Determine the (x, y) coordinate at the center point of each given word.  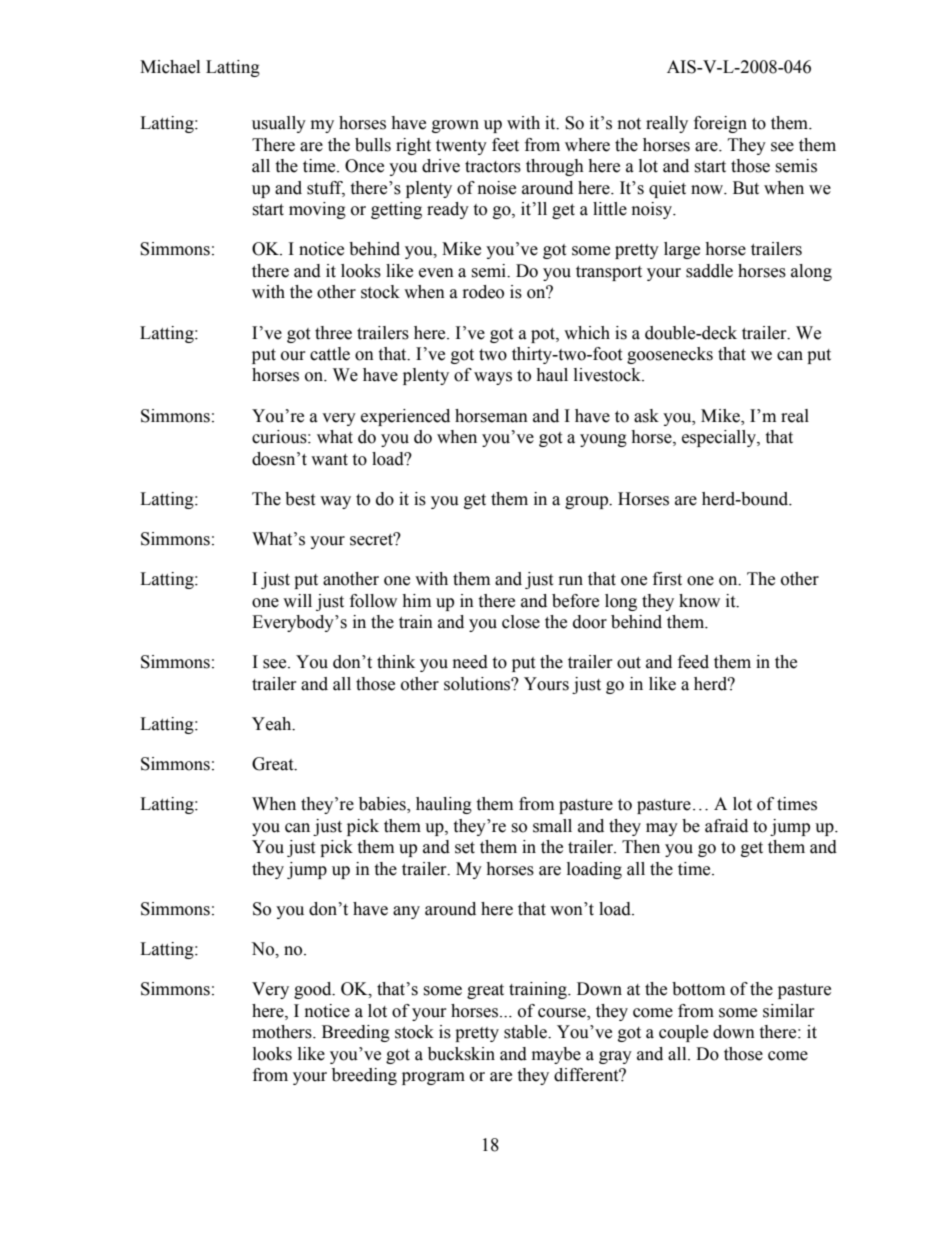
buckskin (461, 1054)
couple (683, 1033)
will (297, 600)
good (314, 990)
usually (279, 124)
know (699, 601)
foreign (720, 124)
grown (455, 126)
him (416, 600)
